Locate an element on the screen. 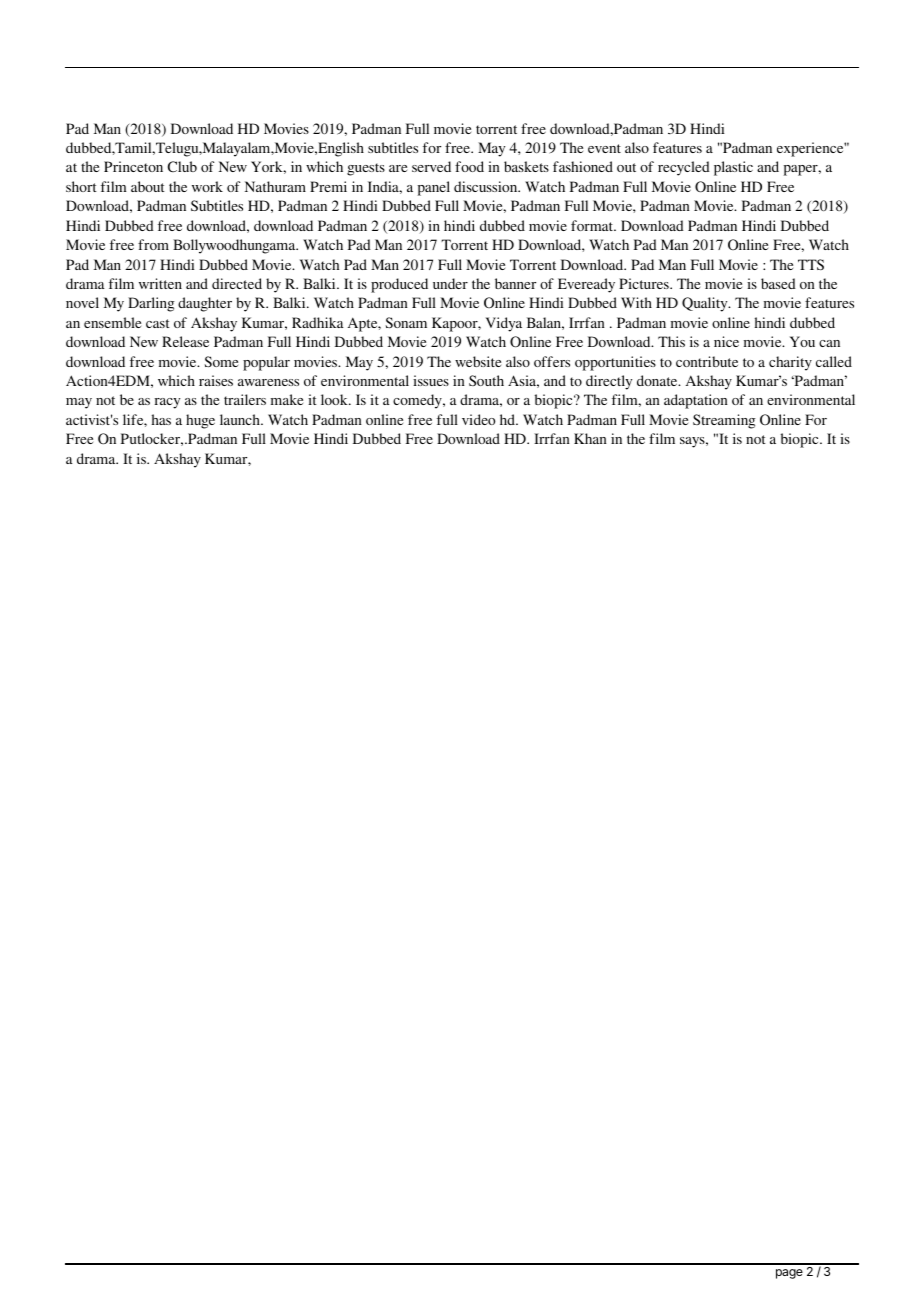 The height and width of the screenshot is (1308, 924). Khan is located at coordinates (590, 438).
